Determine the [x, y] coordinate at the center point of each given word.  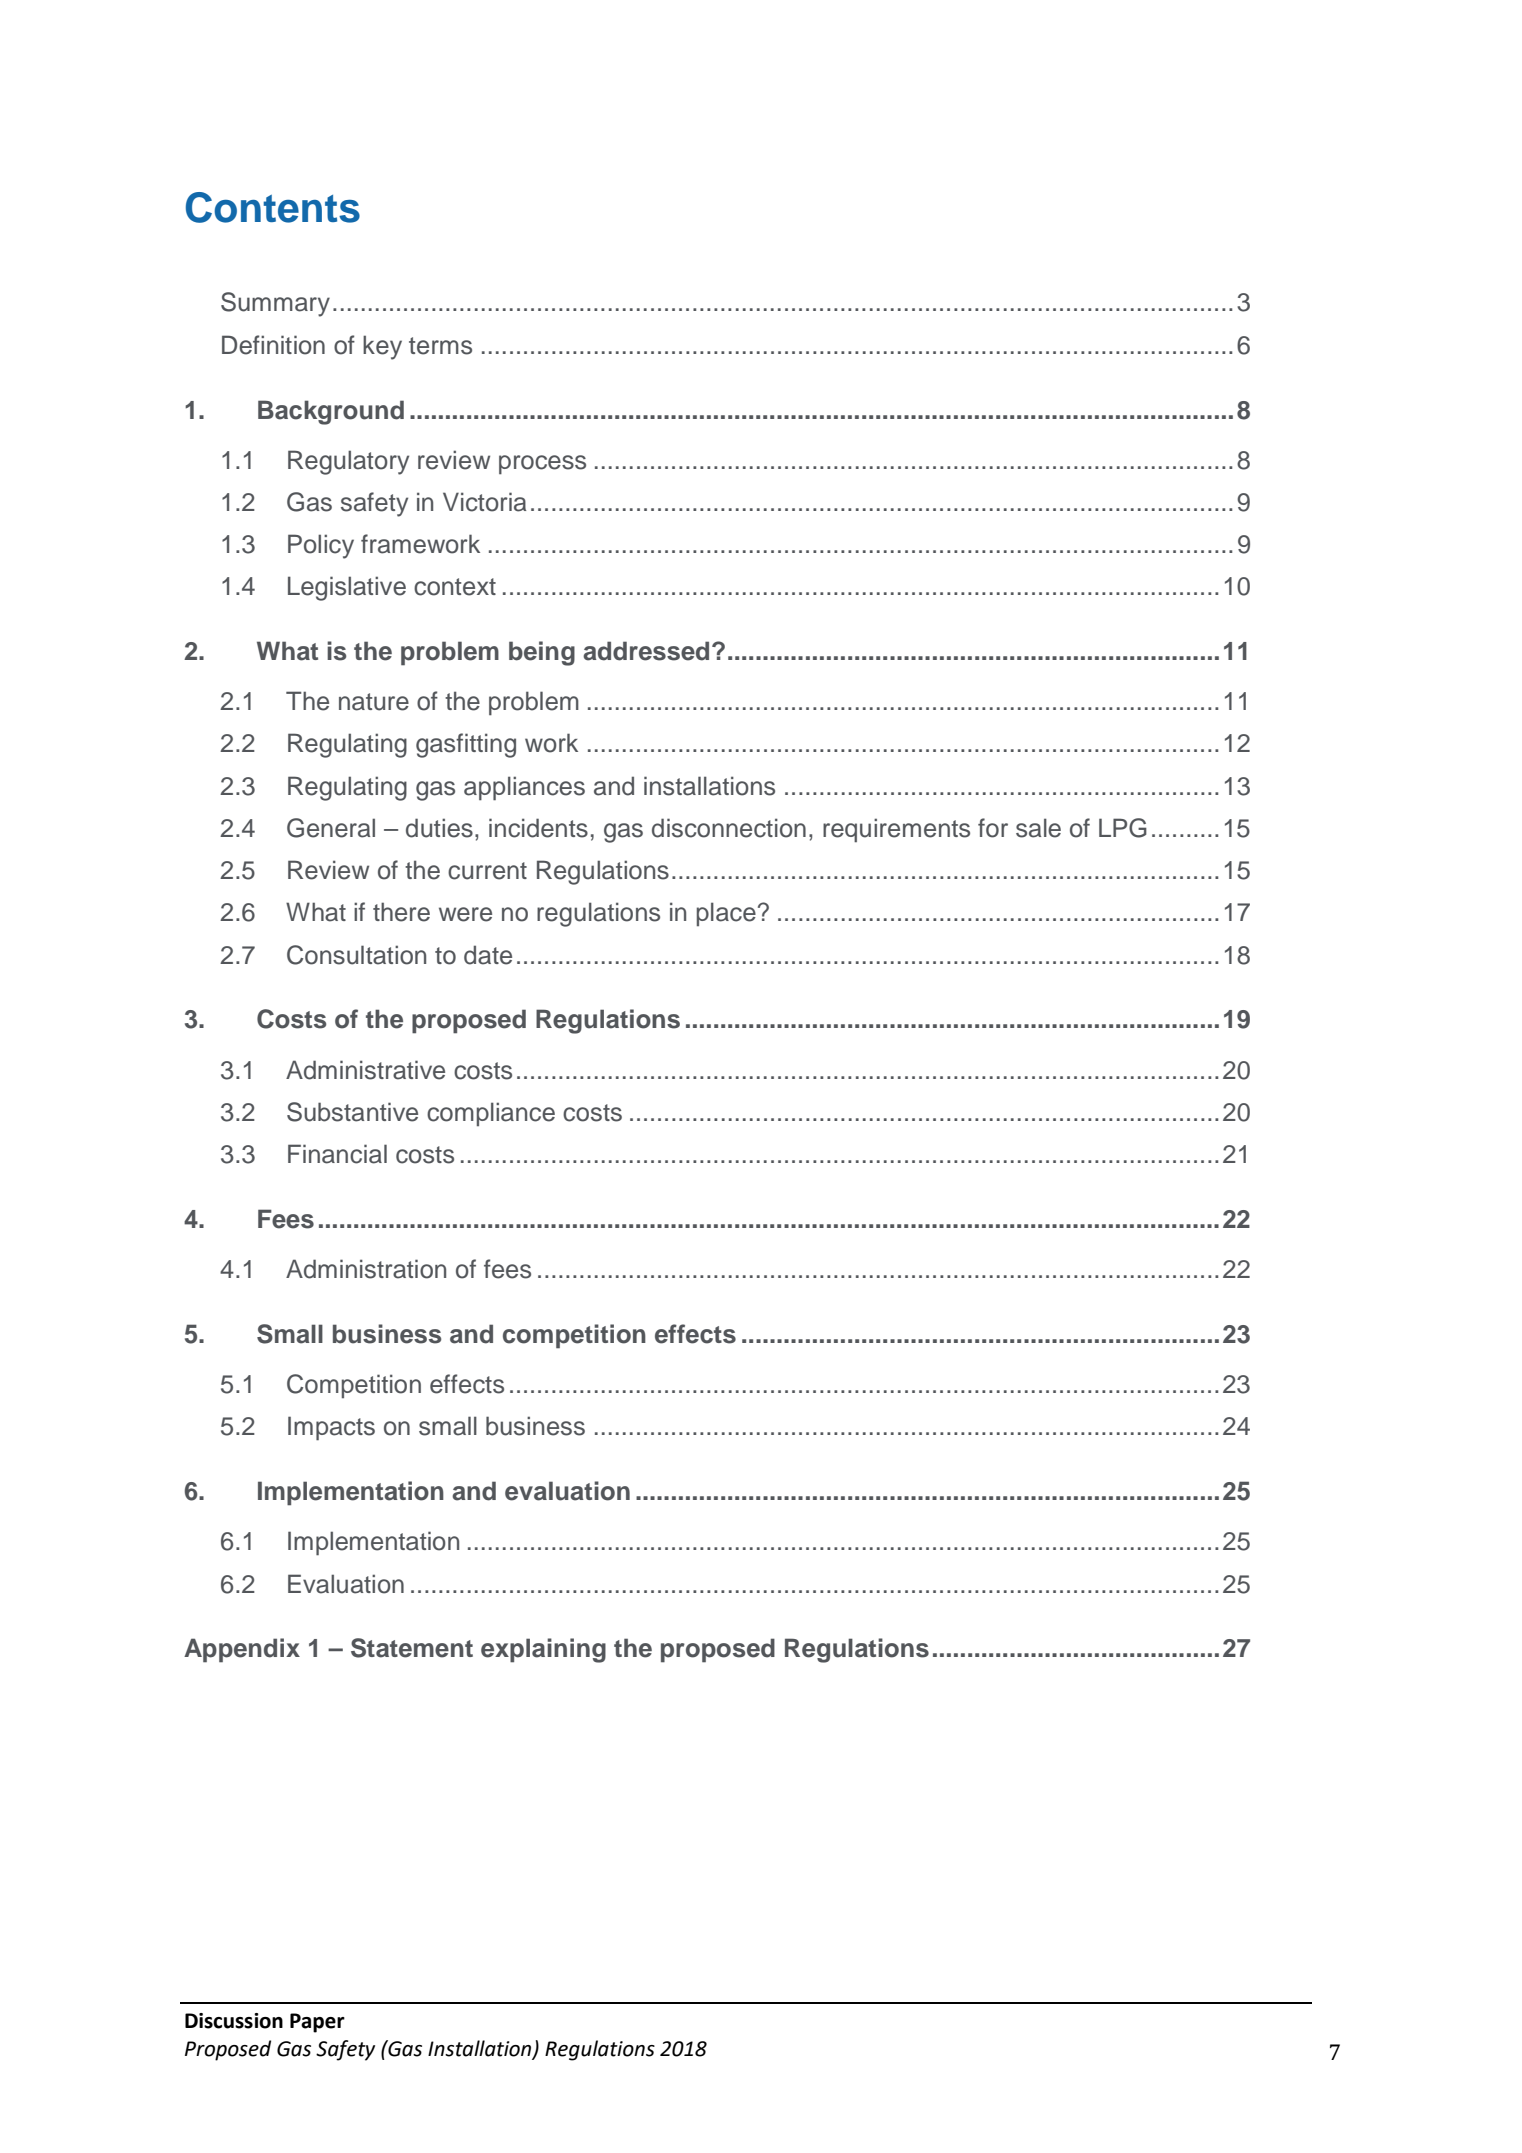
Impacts [331, 1428]
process [542, 465]
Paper [317, 2023]
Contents [273, 207]
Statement [412, 1648]
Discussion [234, 2021]
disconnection [729, 828]
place [726, 914]
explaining [543, 1650]
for [993, 828]
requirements [896, 830]
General [331, 828]
